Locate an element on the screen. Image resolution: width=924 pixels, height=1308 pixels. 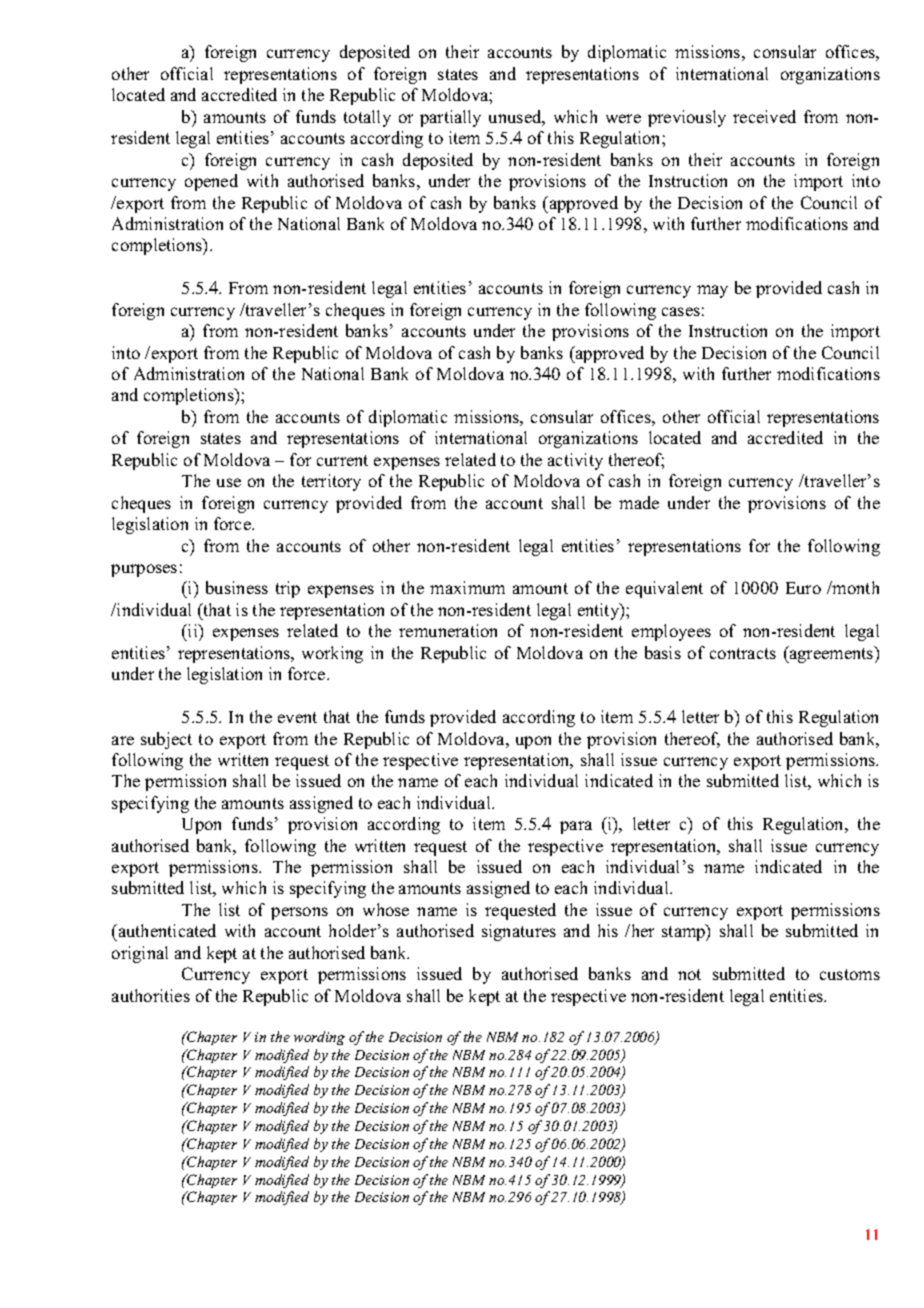
received is located at coordinates (764, 116).
